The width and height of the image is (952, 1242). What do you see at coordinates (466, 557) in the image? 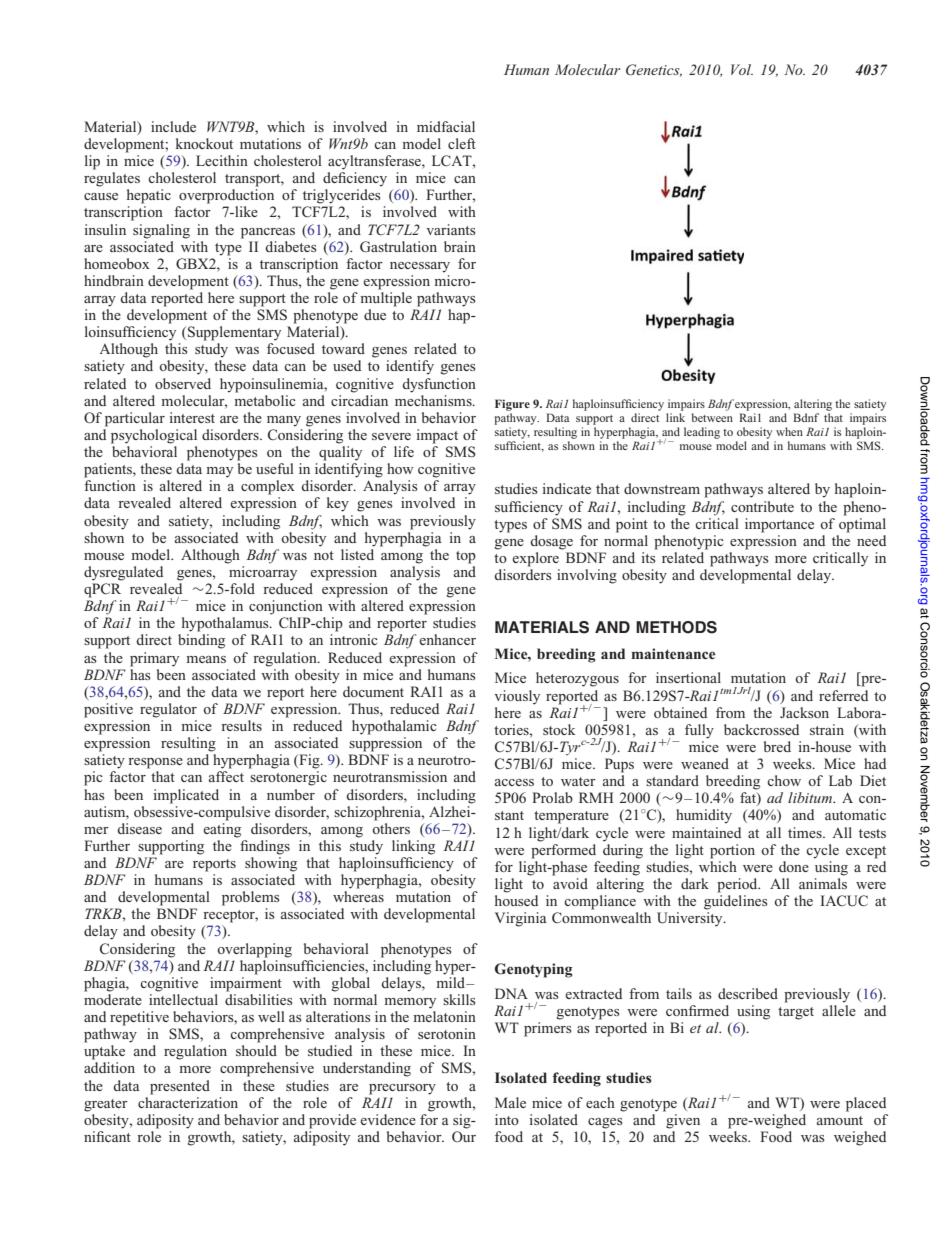
I see `top` at bounding box center [466, 557].
